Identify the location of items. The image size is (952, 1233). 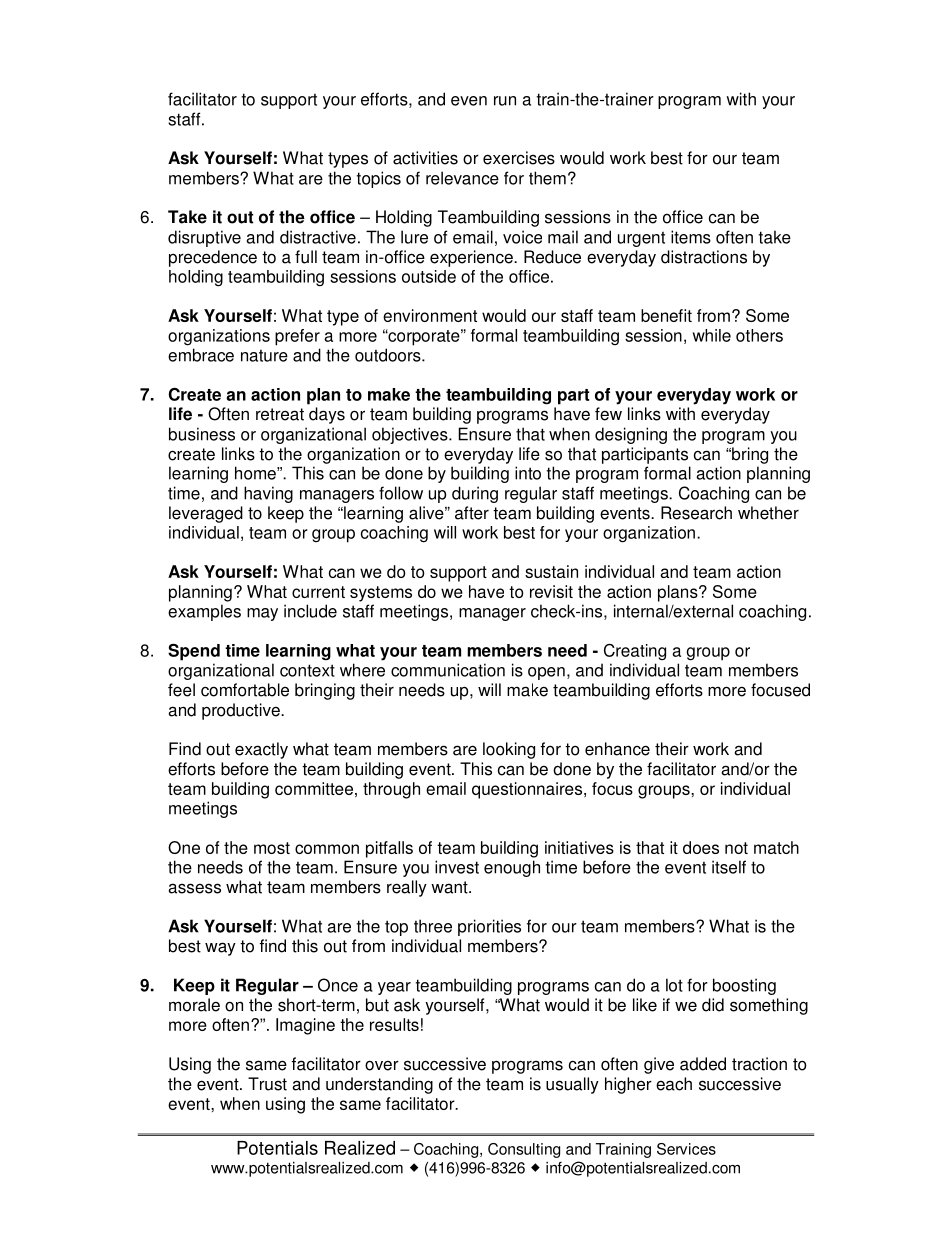
(691, 237).
